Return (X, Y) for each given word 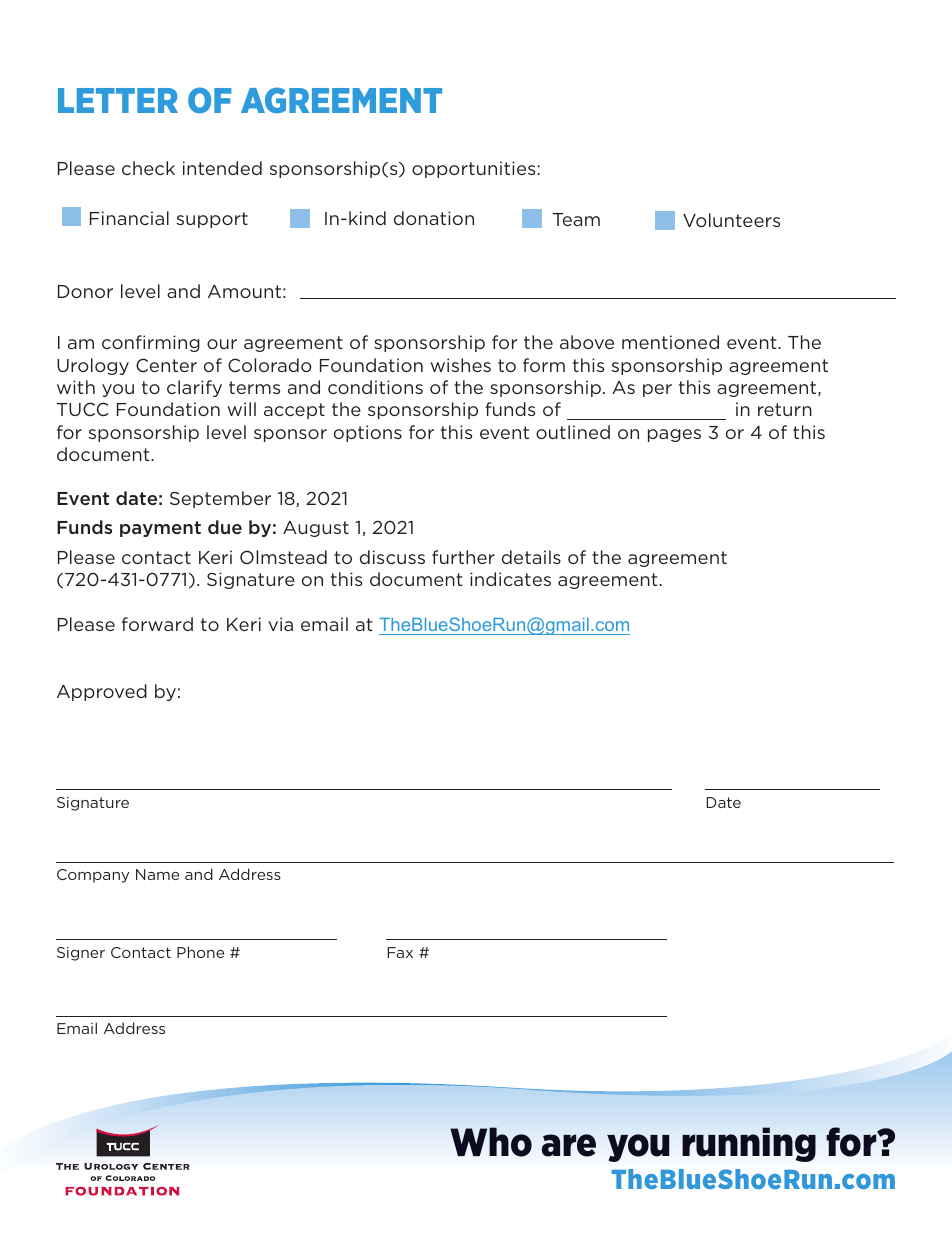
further (463, 557)
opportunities (473, 169)
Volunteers (731, 220)
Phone (200, 952)
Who (491, 1142)
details (531, 557)
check (148, 168)
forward (157, 624)
